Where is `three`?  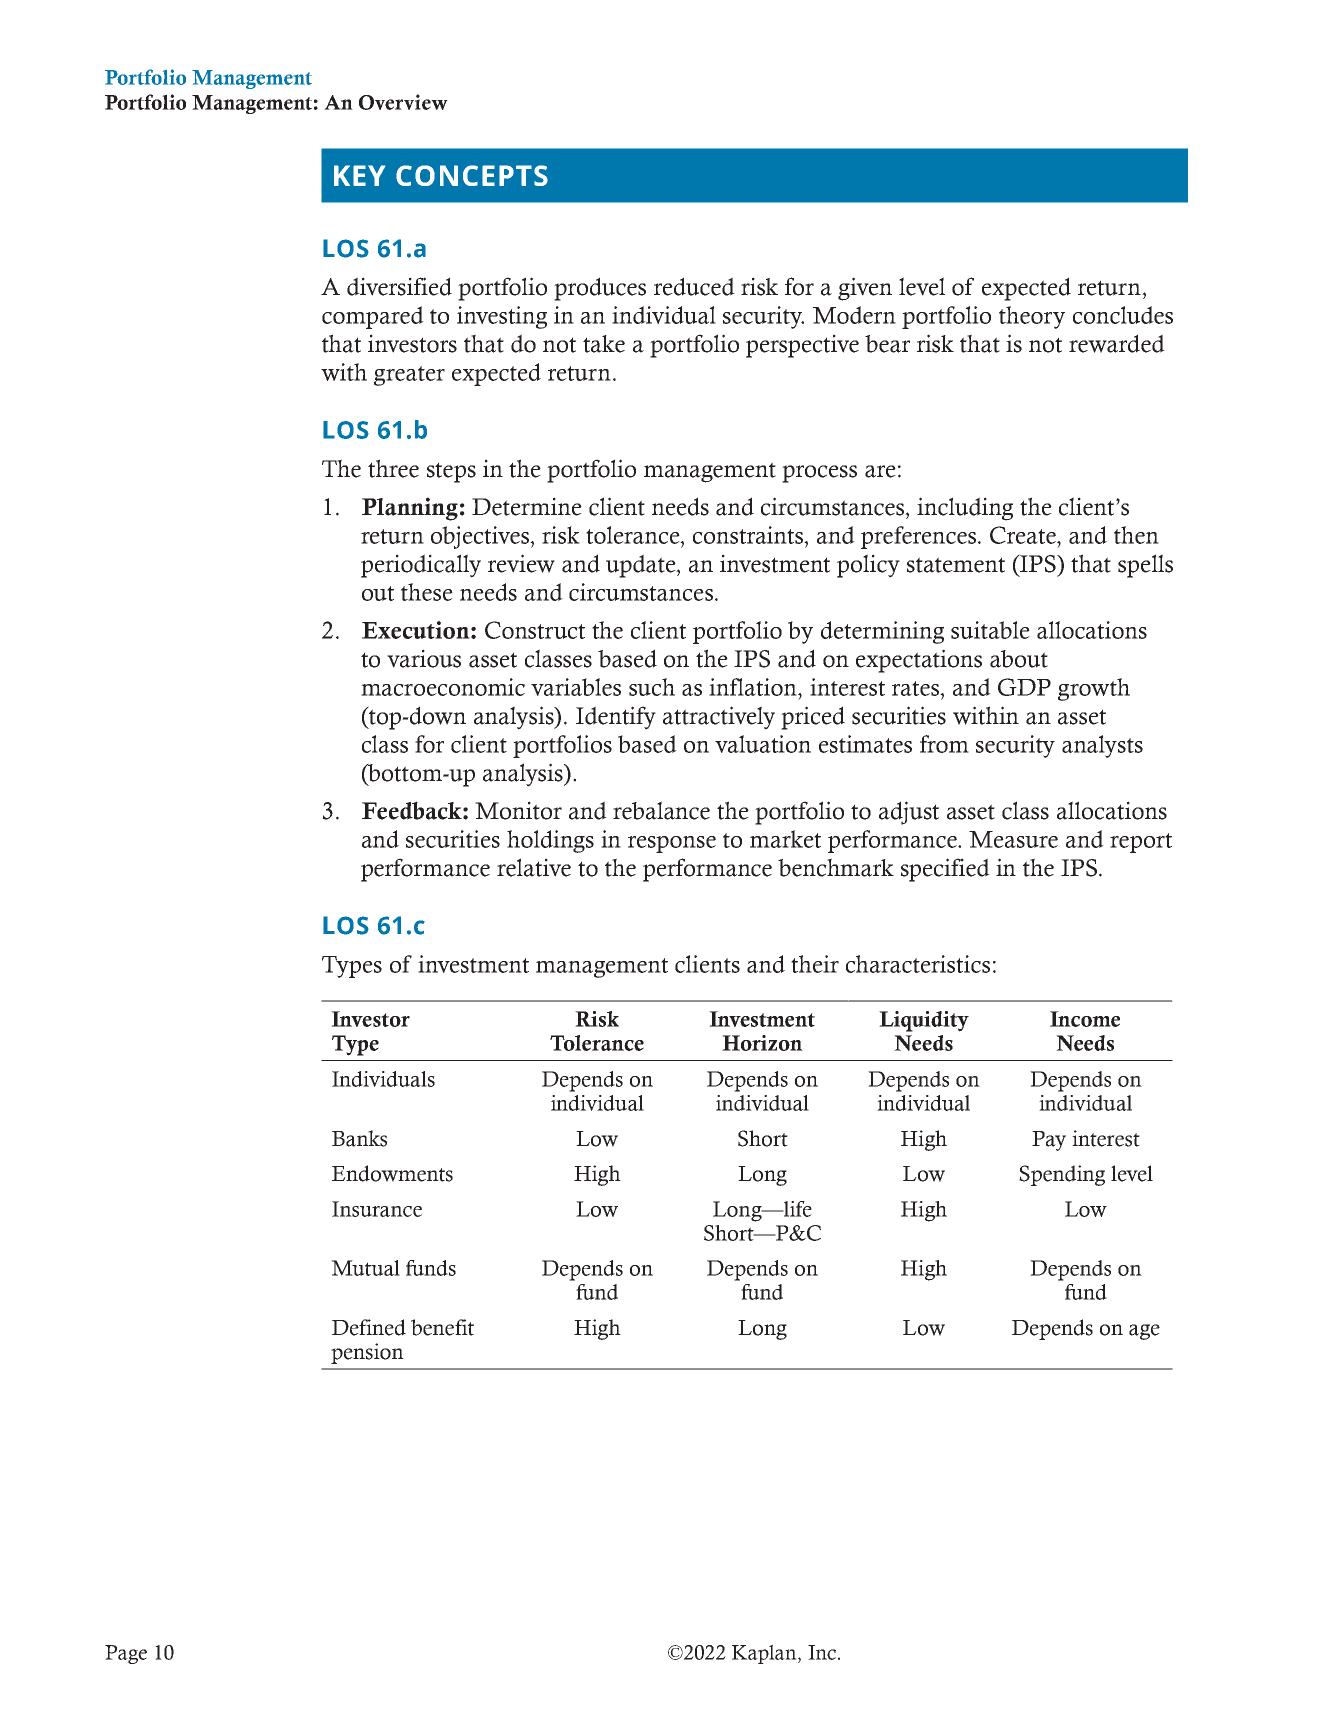
three is located at coordinates (393, 468).
